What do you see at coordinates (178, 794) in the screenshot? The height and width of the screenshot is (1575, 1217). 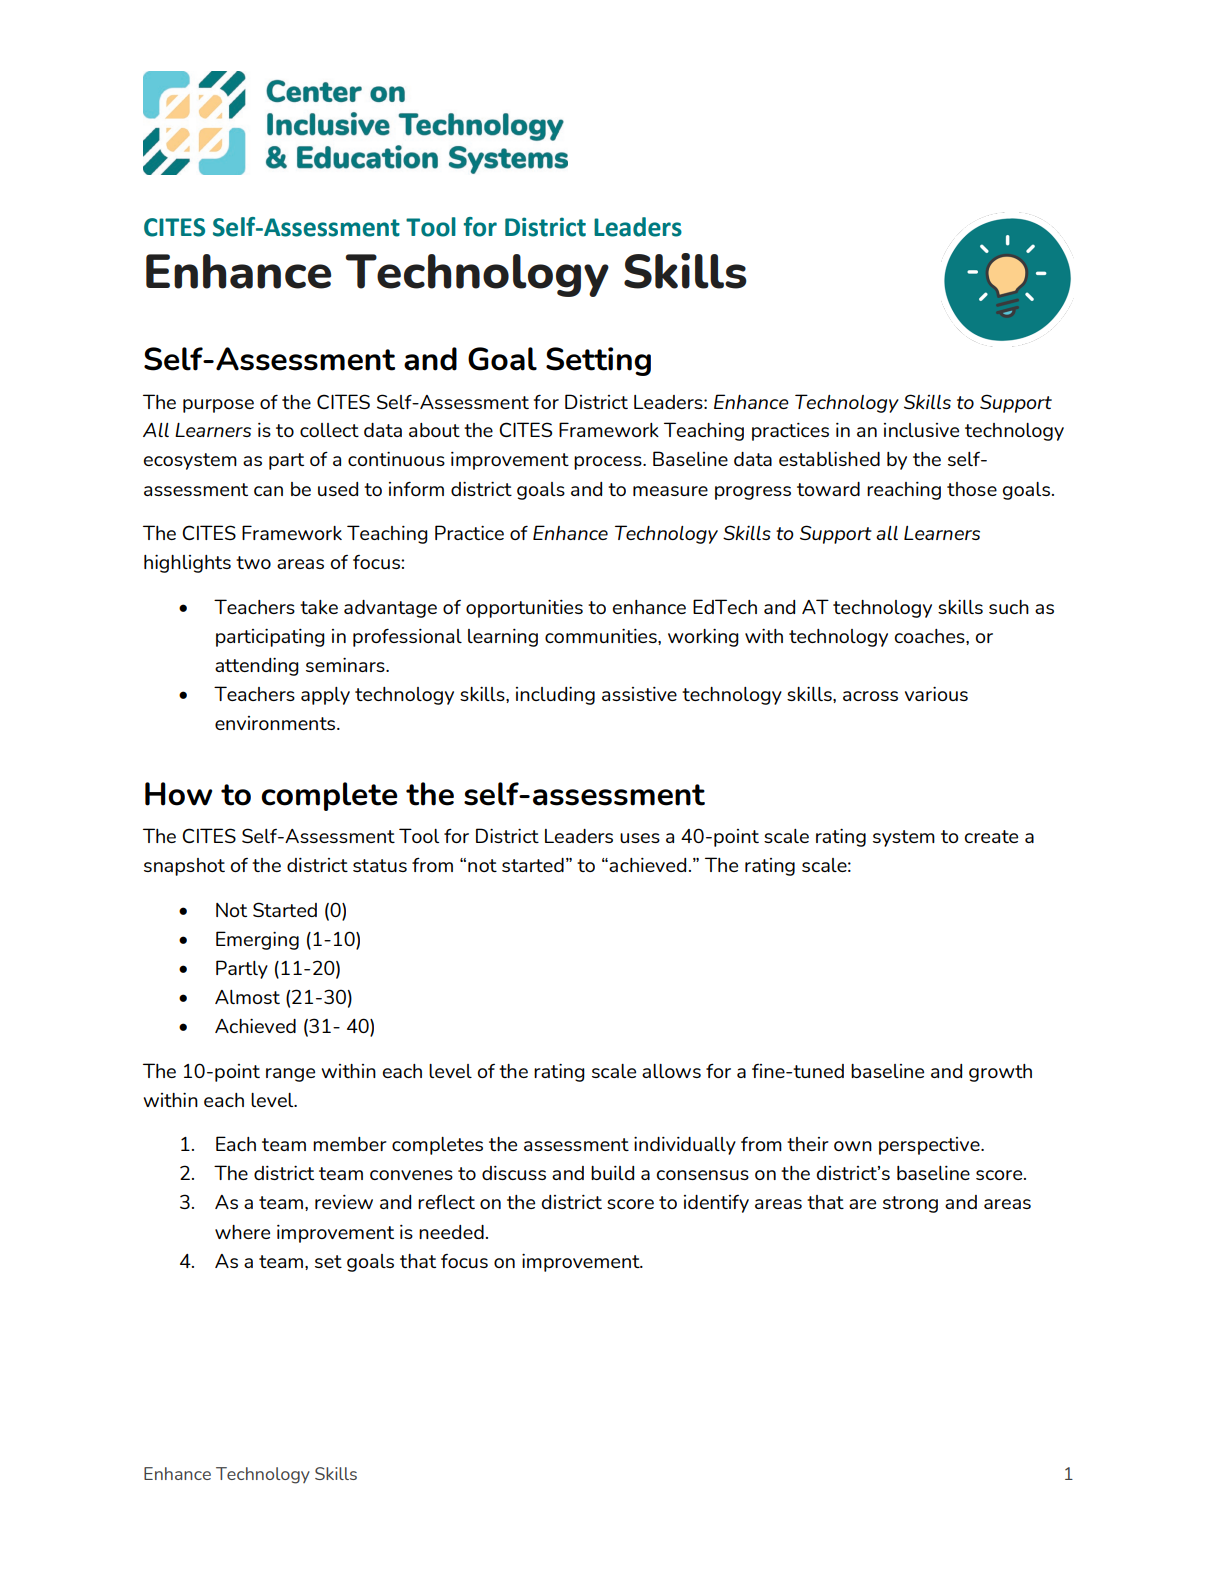 I see `How` at bounding box center [178, 794].
